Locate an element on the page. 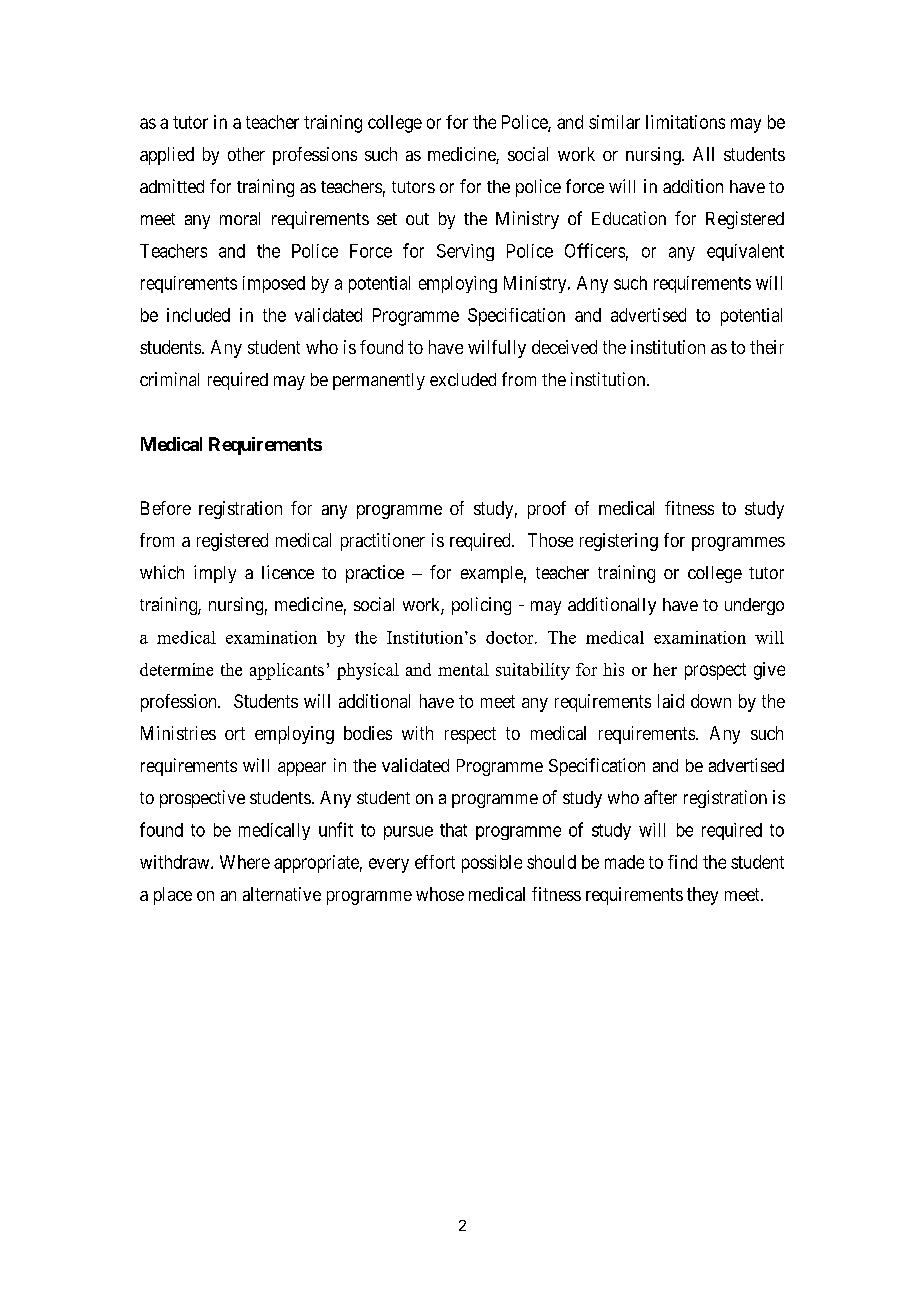  Where is located at coordinates (245, 862).
